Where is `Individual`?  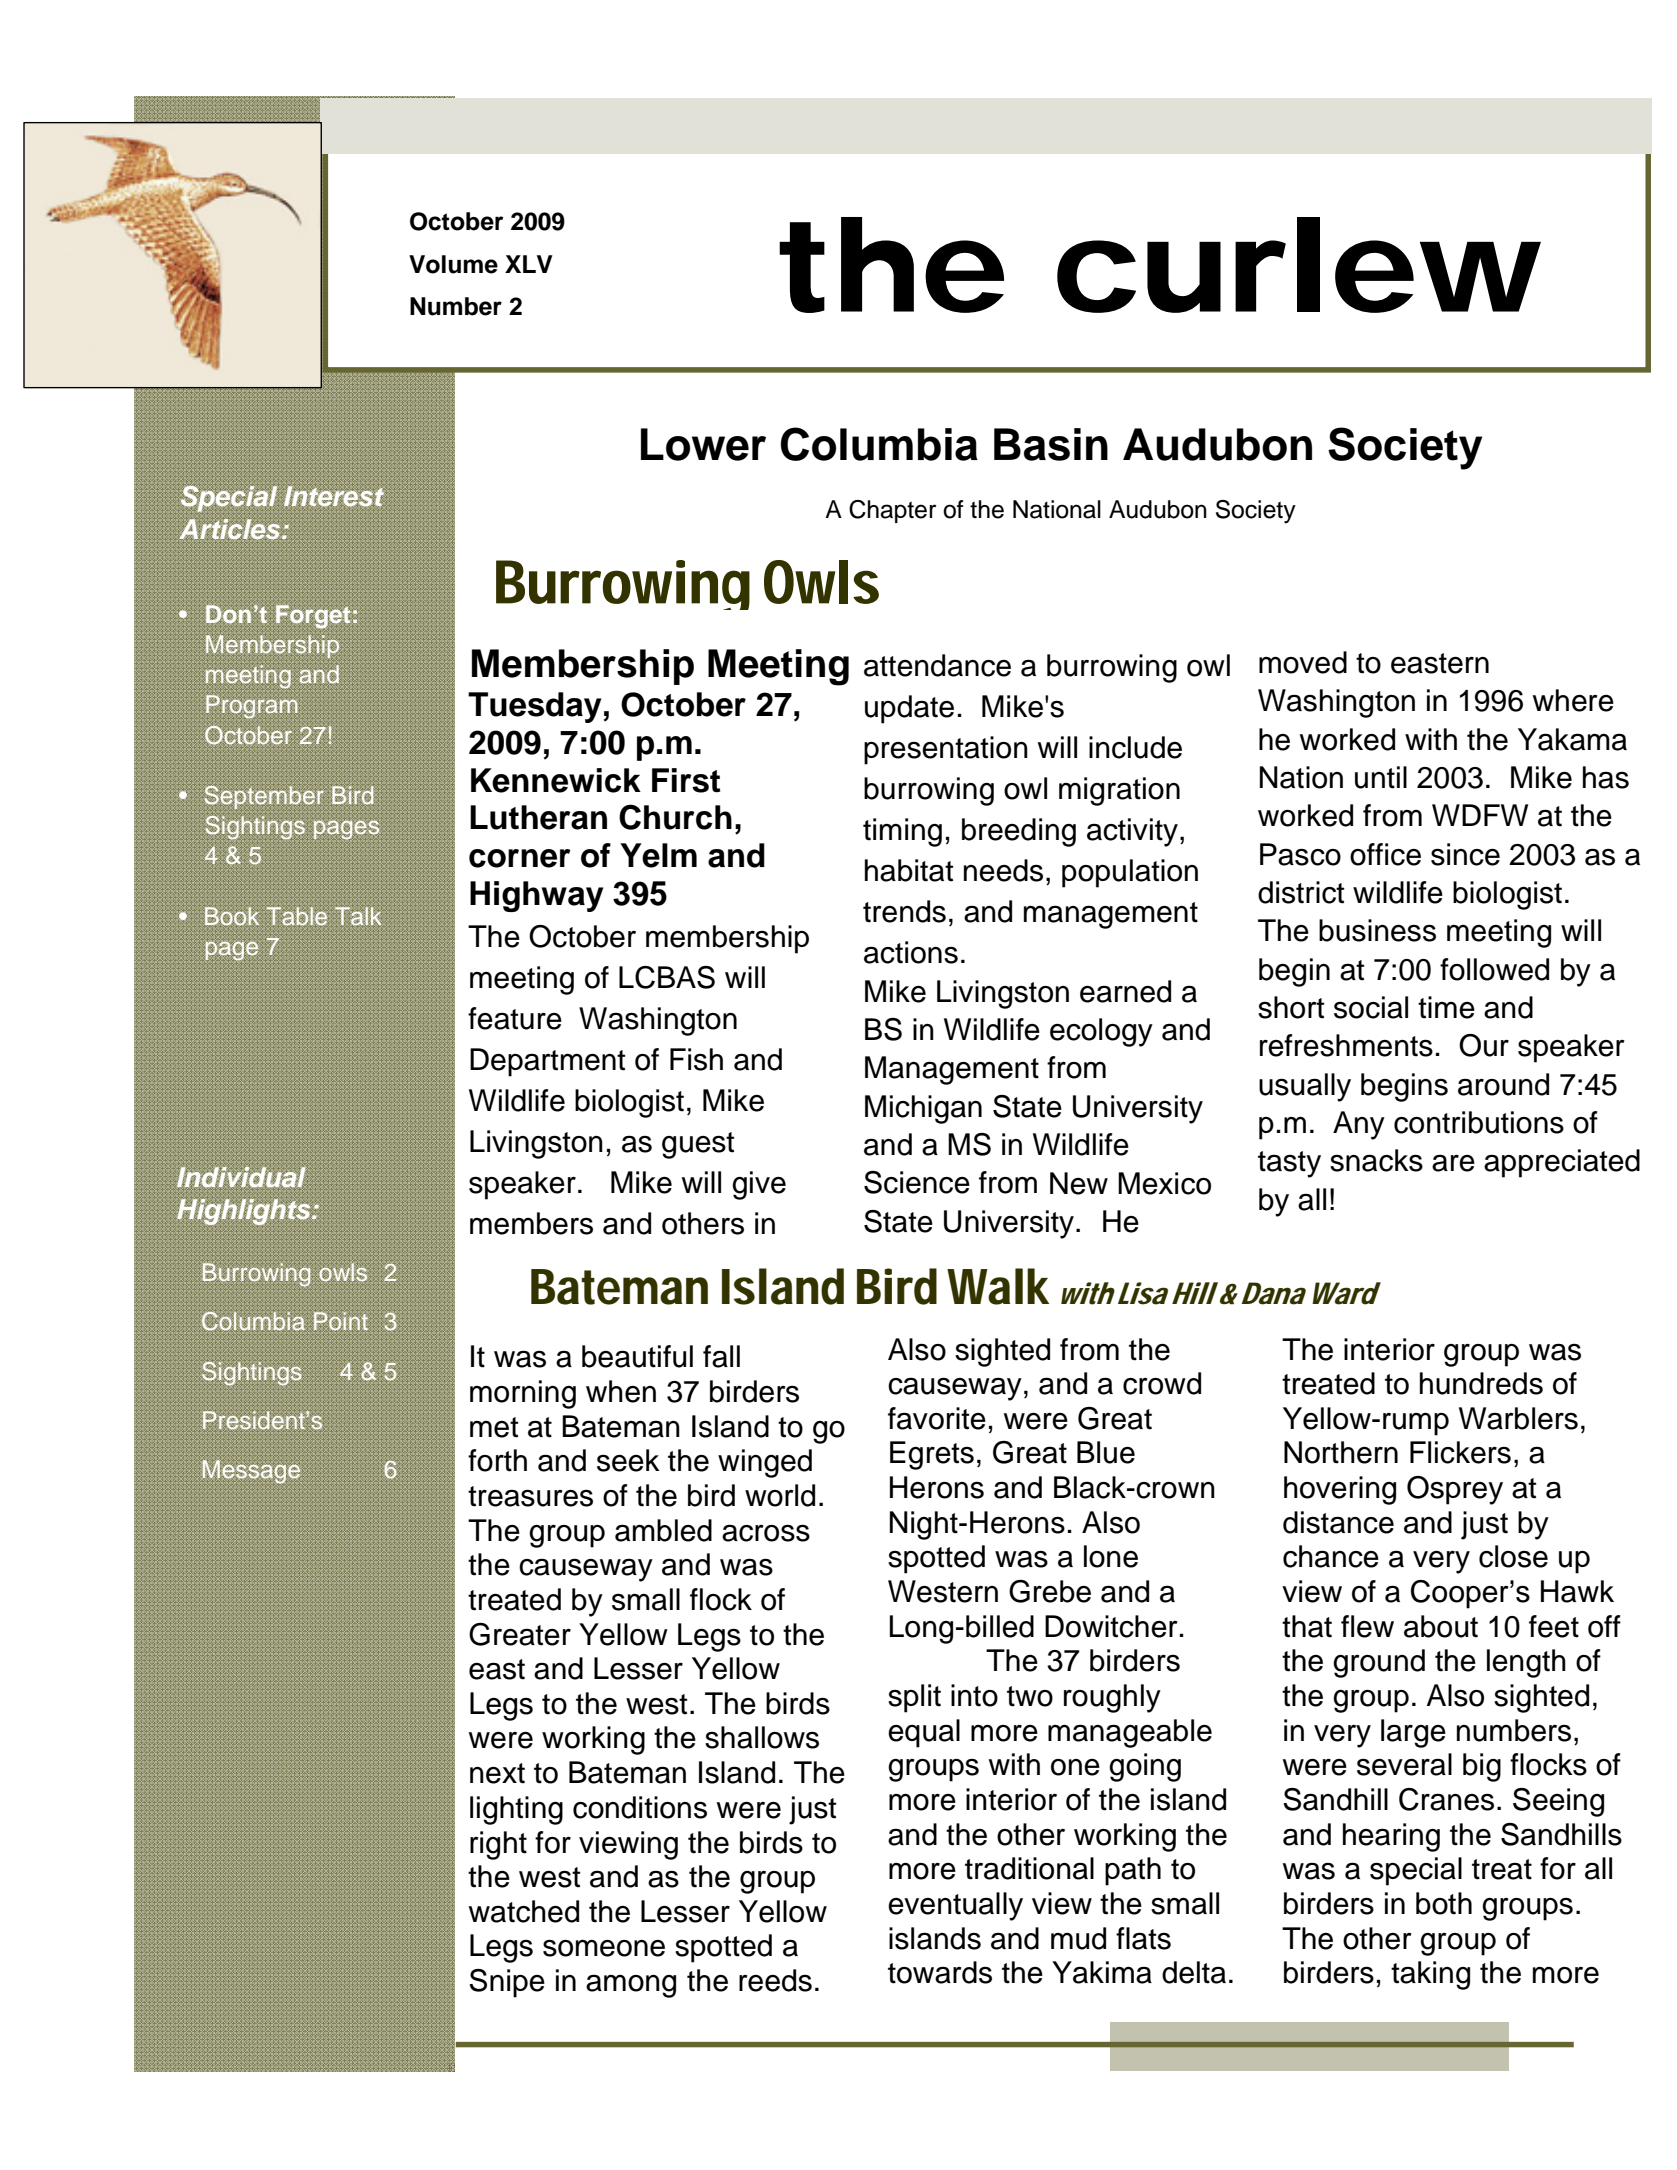 Individual is located at coordinates (241, 1177).
